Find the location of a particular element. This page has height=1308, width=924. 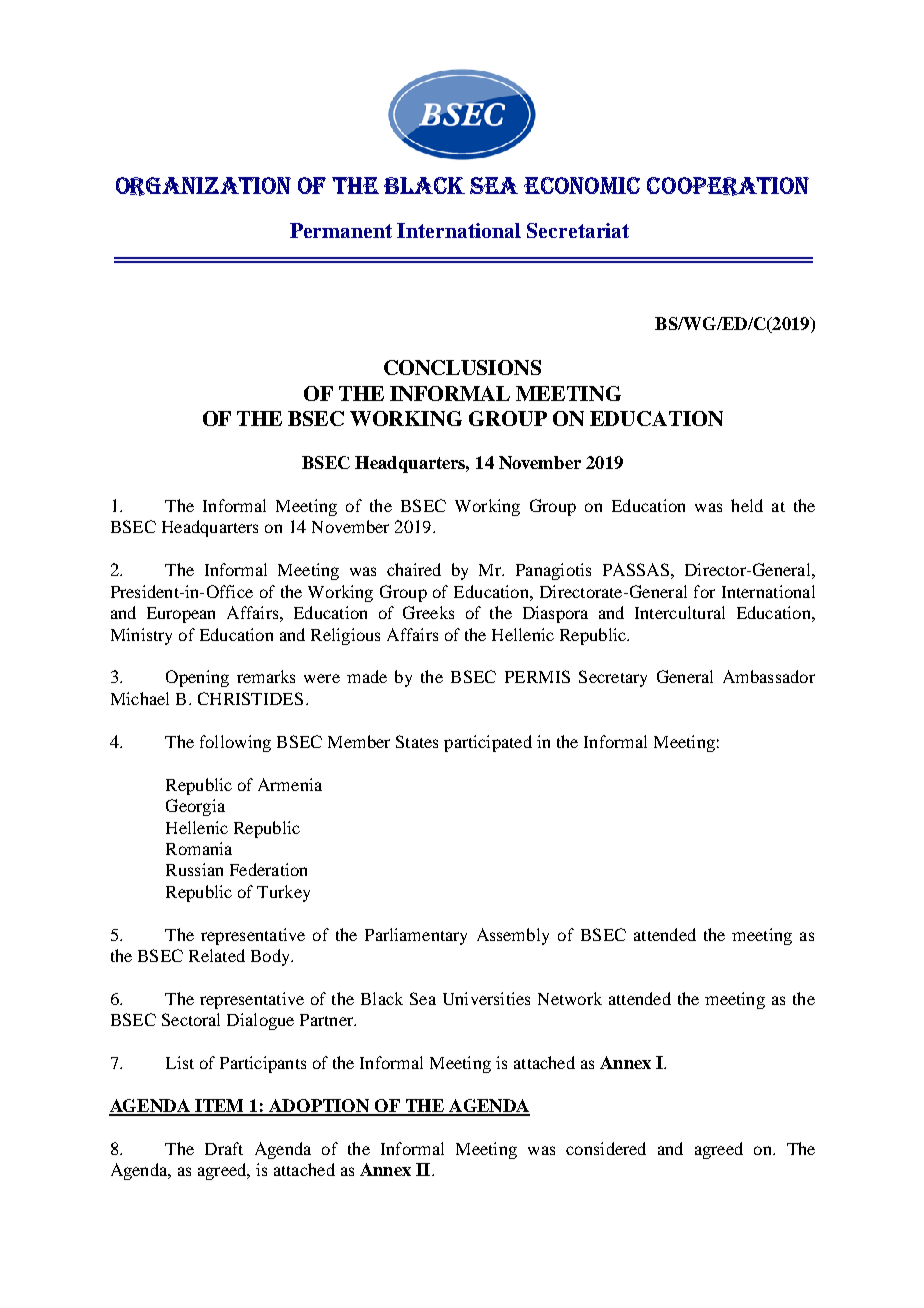

ITEM is located at coordinates (220, 1107).
